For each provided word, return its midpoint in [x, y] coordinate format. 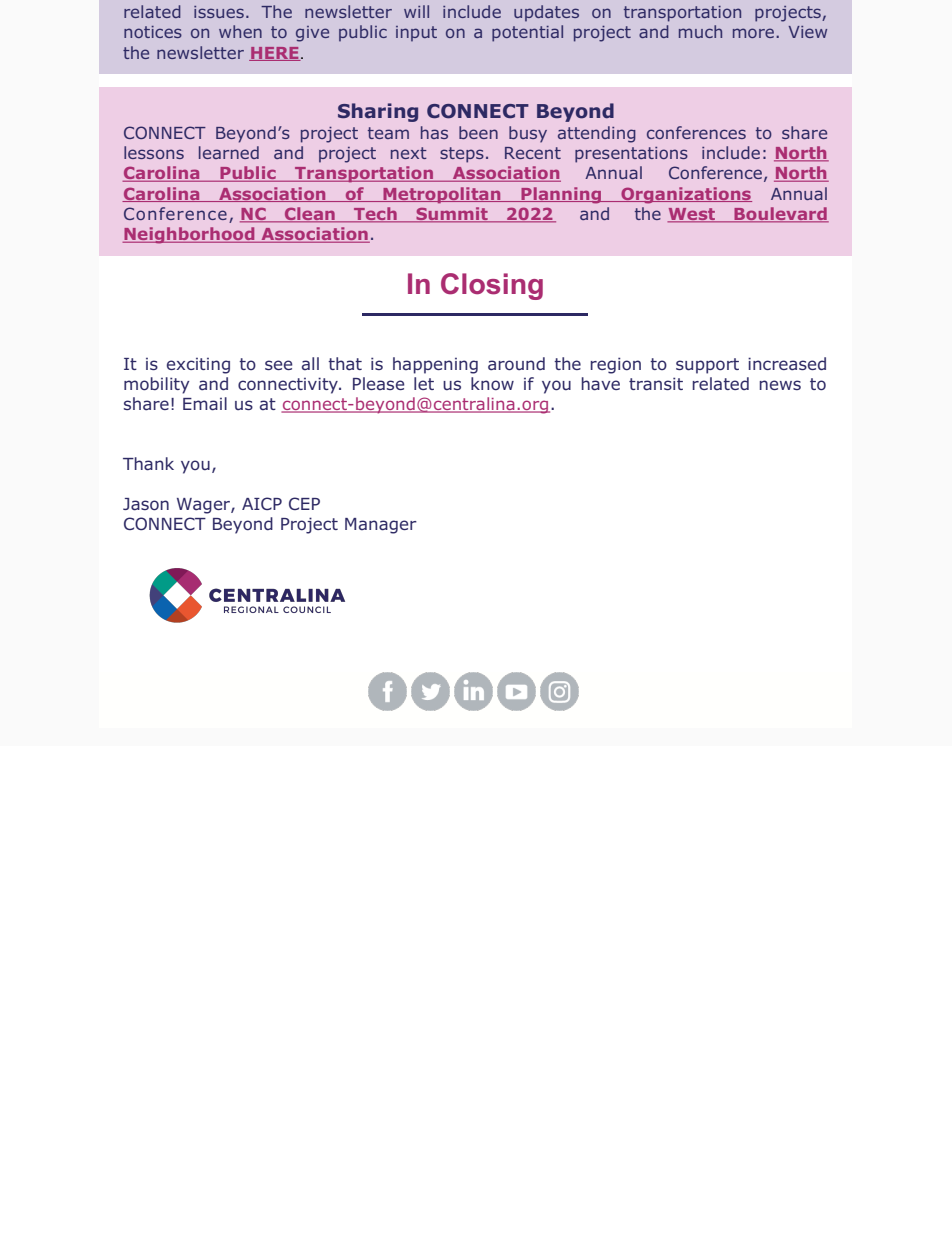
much [700, 31]
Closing [492, 286]
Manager [381, 526]
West [692, 215]
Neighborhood [190, 235]
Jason [146, 504]
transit [656, 384]
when [240, 31]
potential [527, 33]
